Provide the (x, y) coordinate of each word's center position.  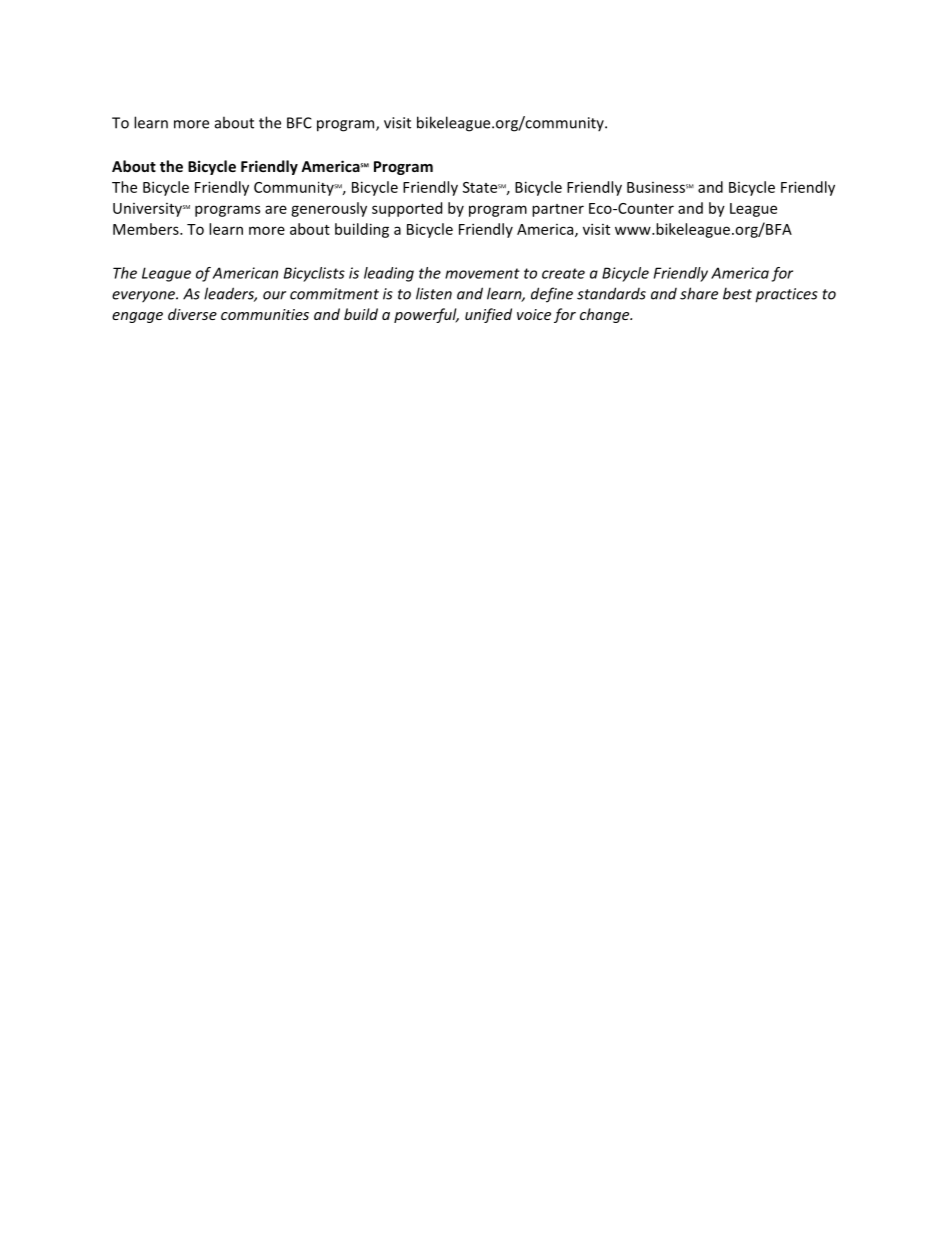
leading (389, 274)
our (274, 295)
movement (482, 273)
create (563, 273)
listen (434, 293)
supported (407, 209)
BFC (299, 123)
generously (329, 209)
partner (558, 210)
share (699, 293)
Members (147, 229)
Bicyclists (314, 274)
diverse (192, 314)
